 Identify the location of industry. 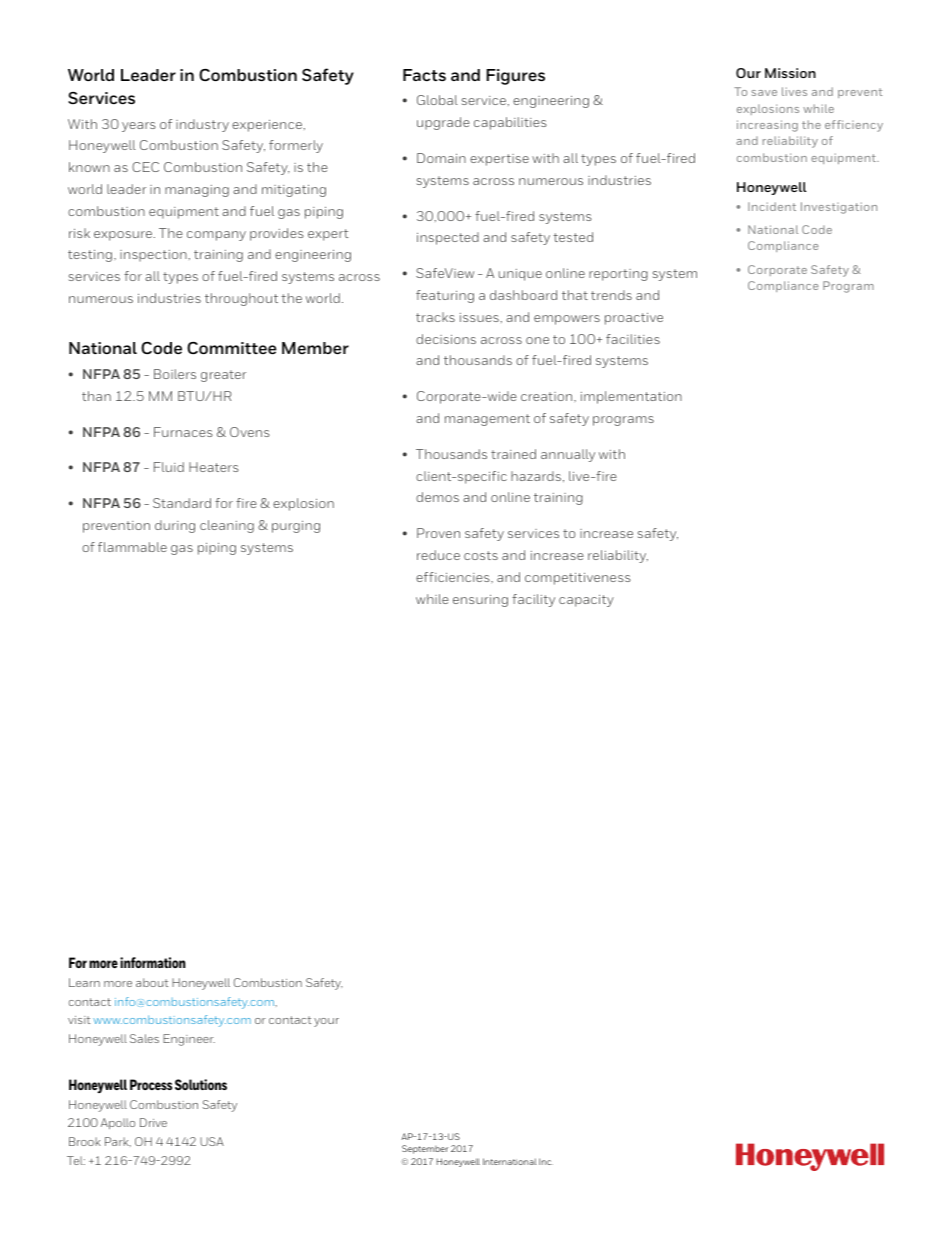
(202, 125).
